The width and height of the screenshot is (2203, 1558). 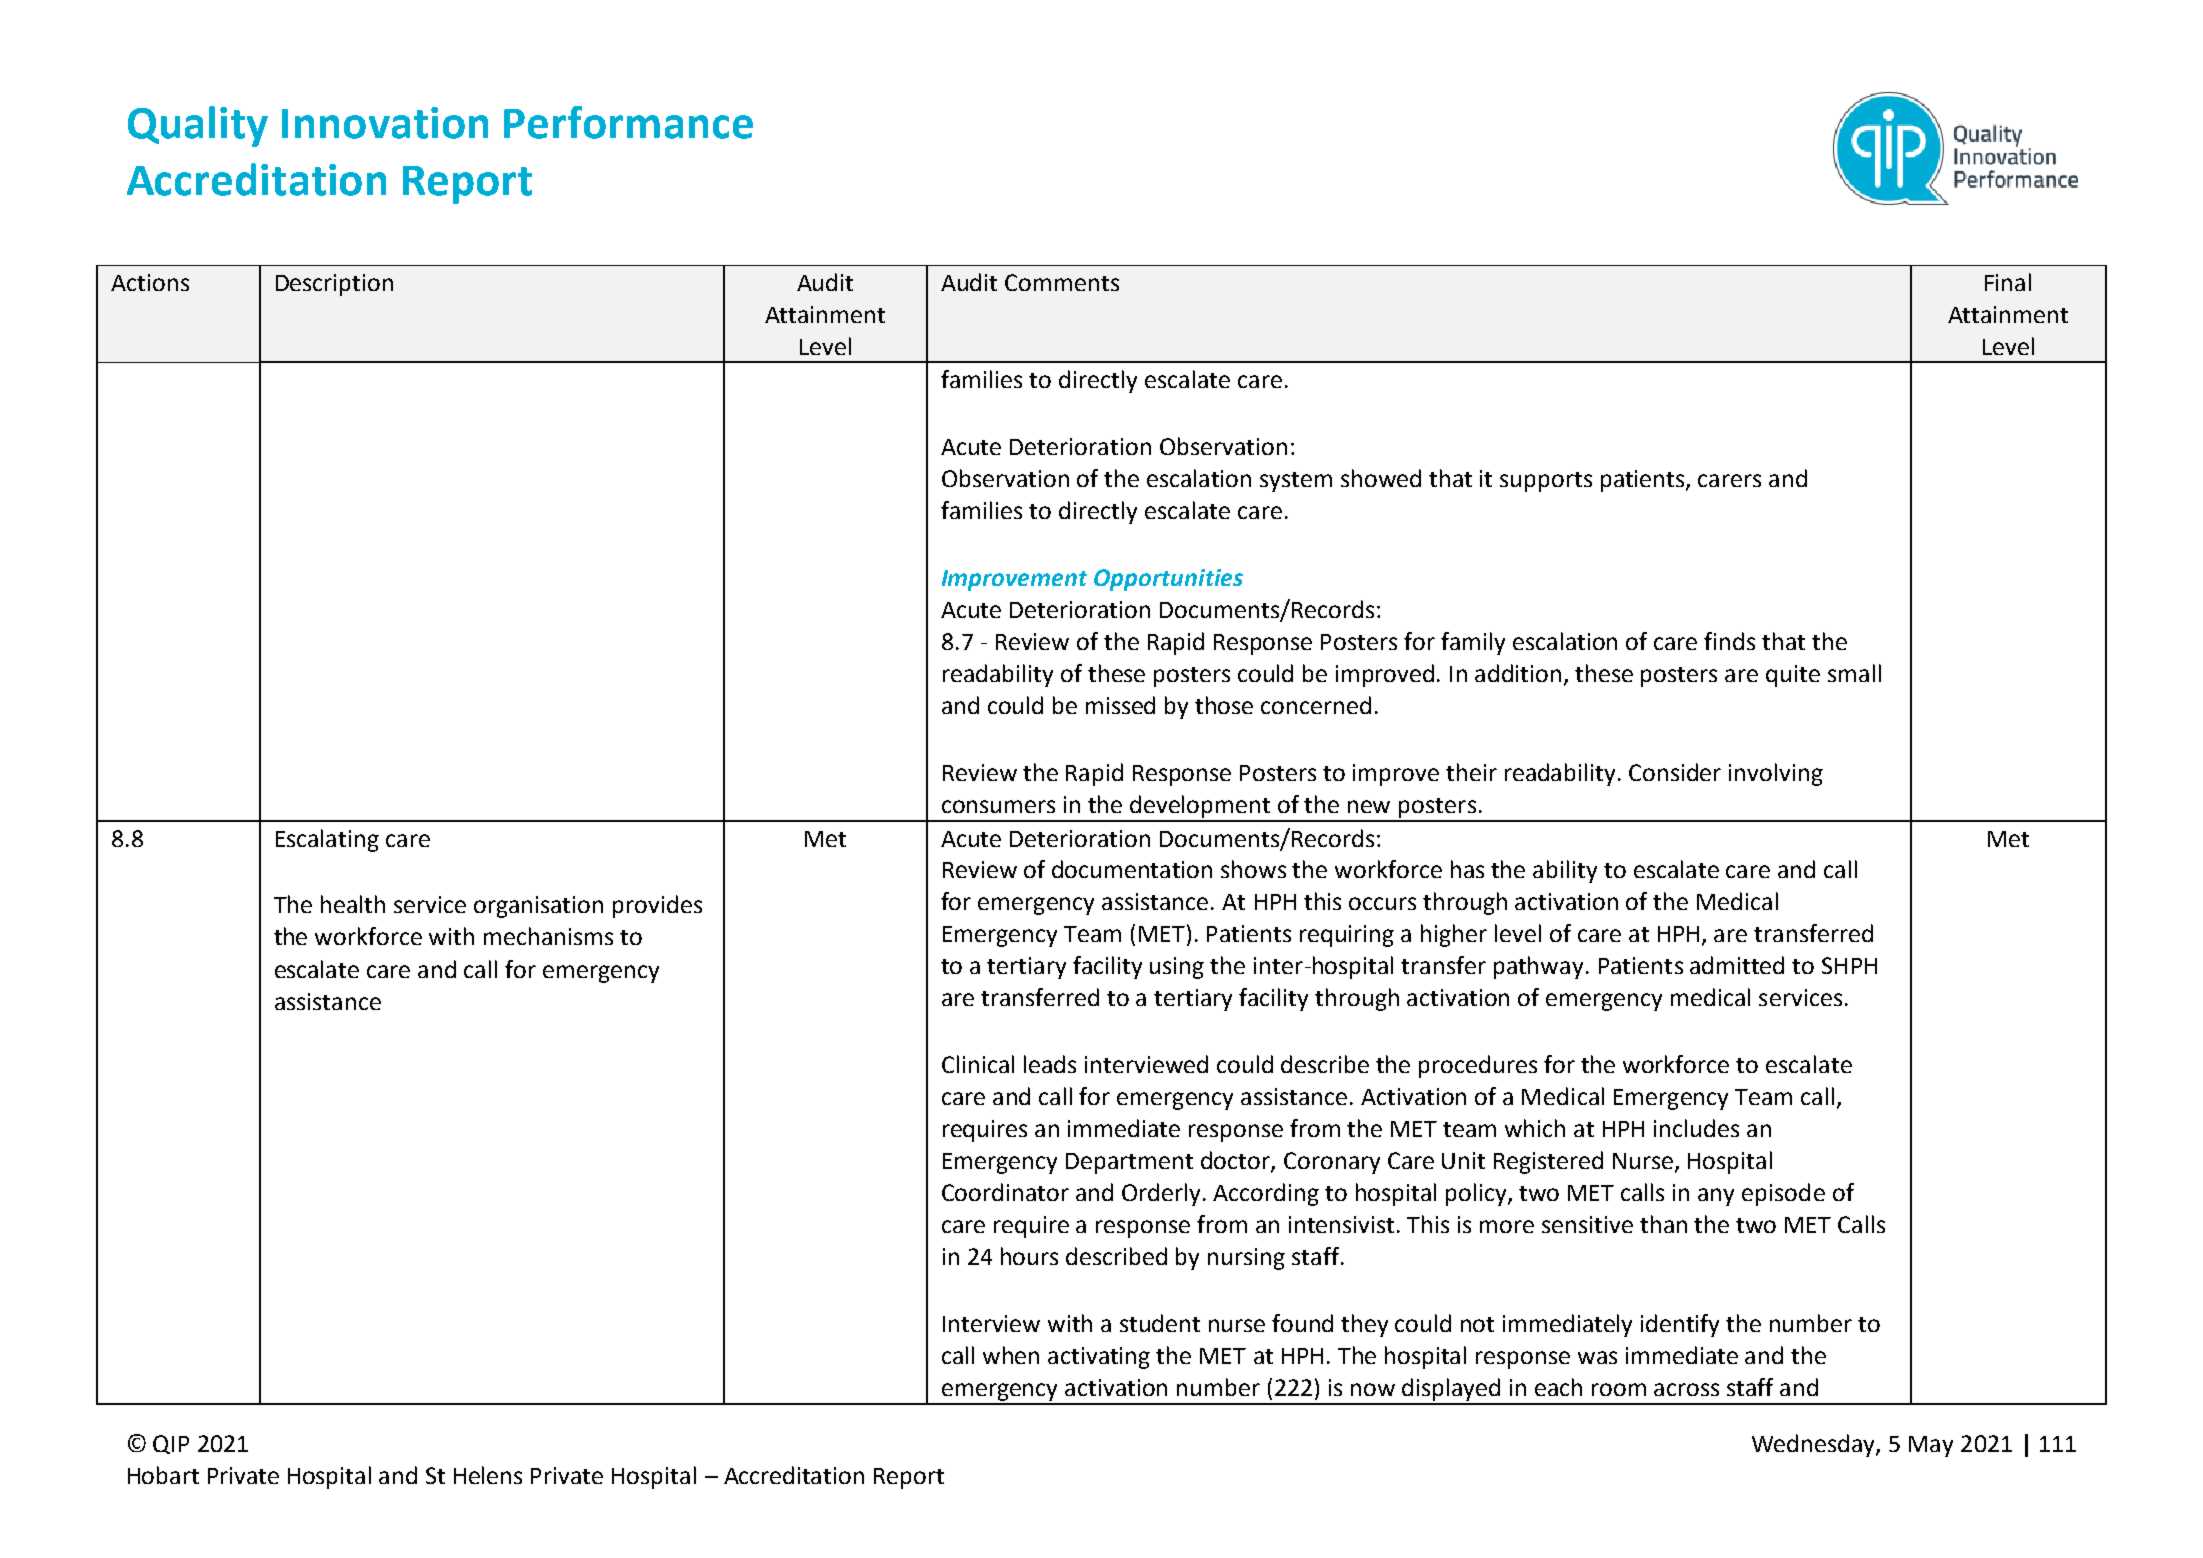 I want to click on mechanisms, so click(x=548, y=936).
